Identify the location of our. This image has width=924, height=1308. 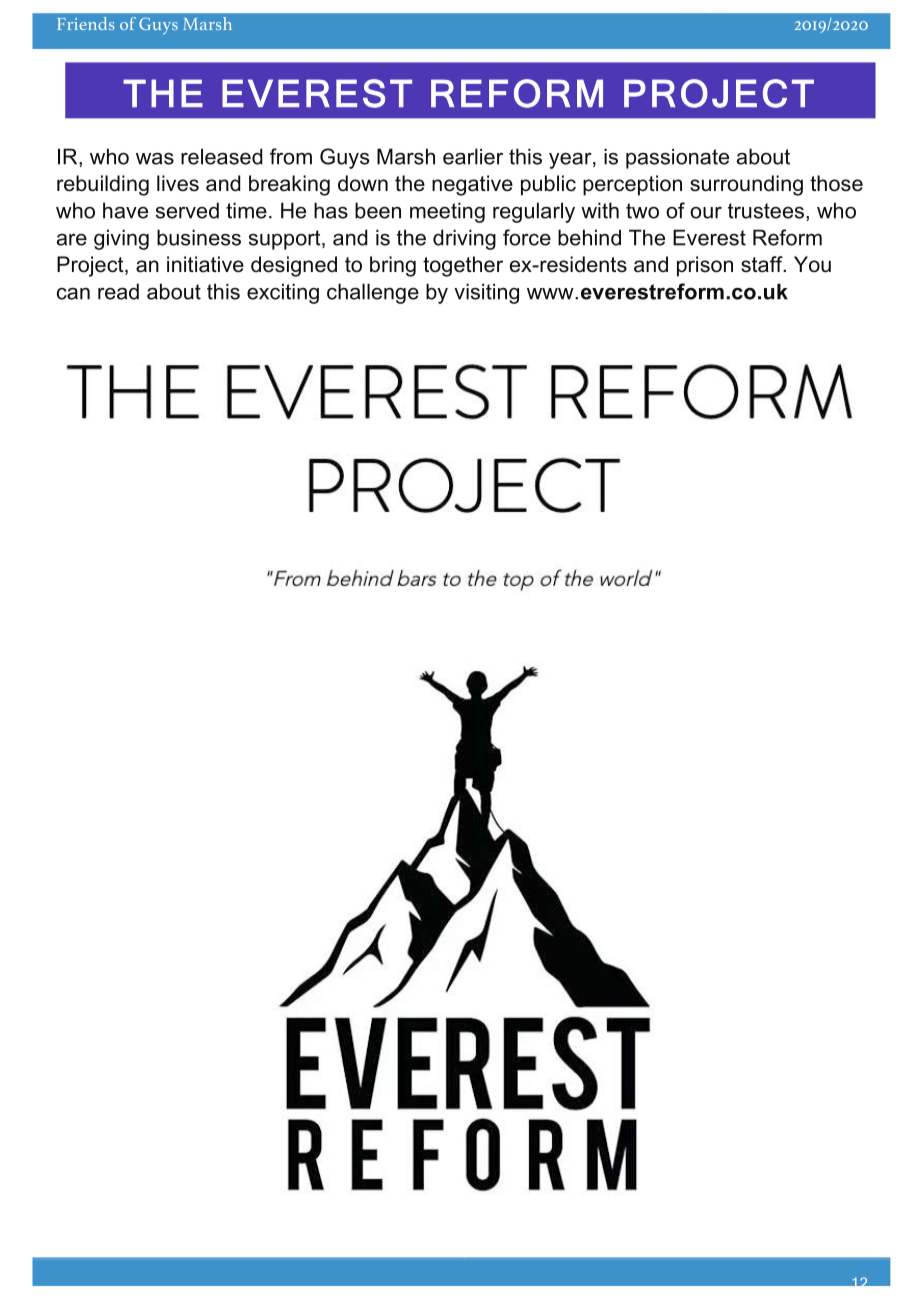
(706, 213).
